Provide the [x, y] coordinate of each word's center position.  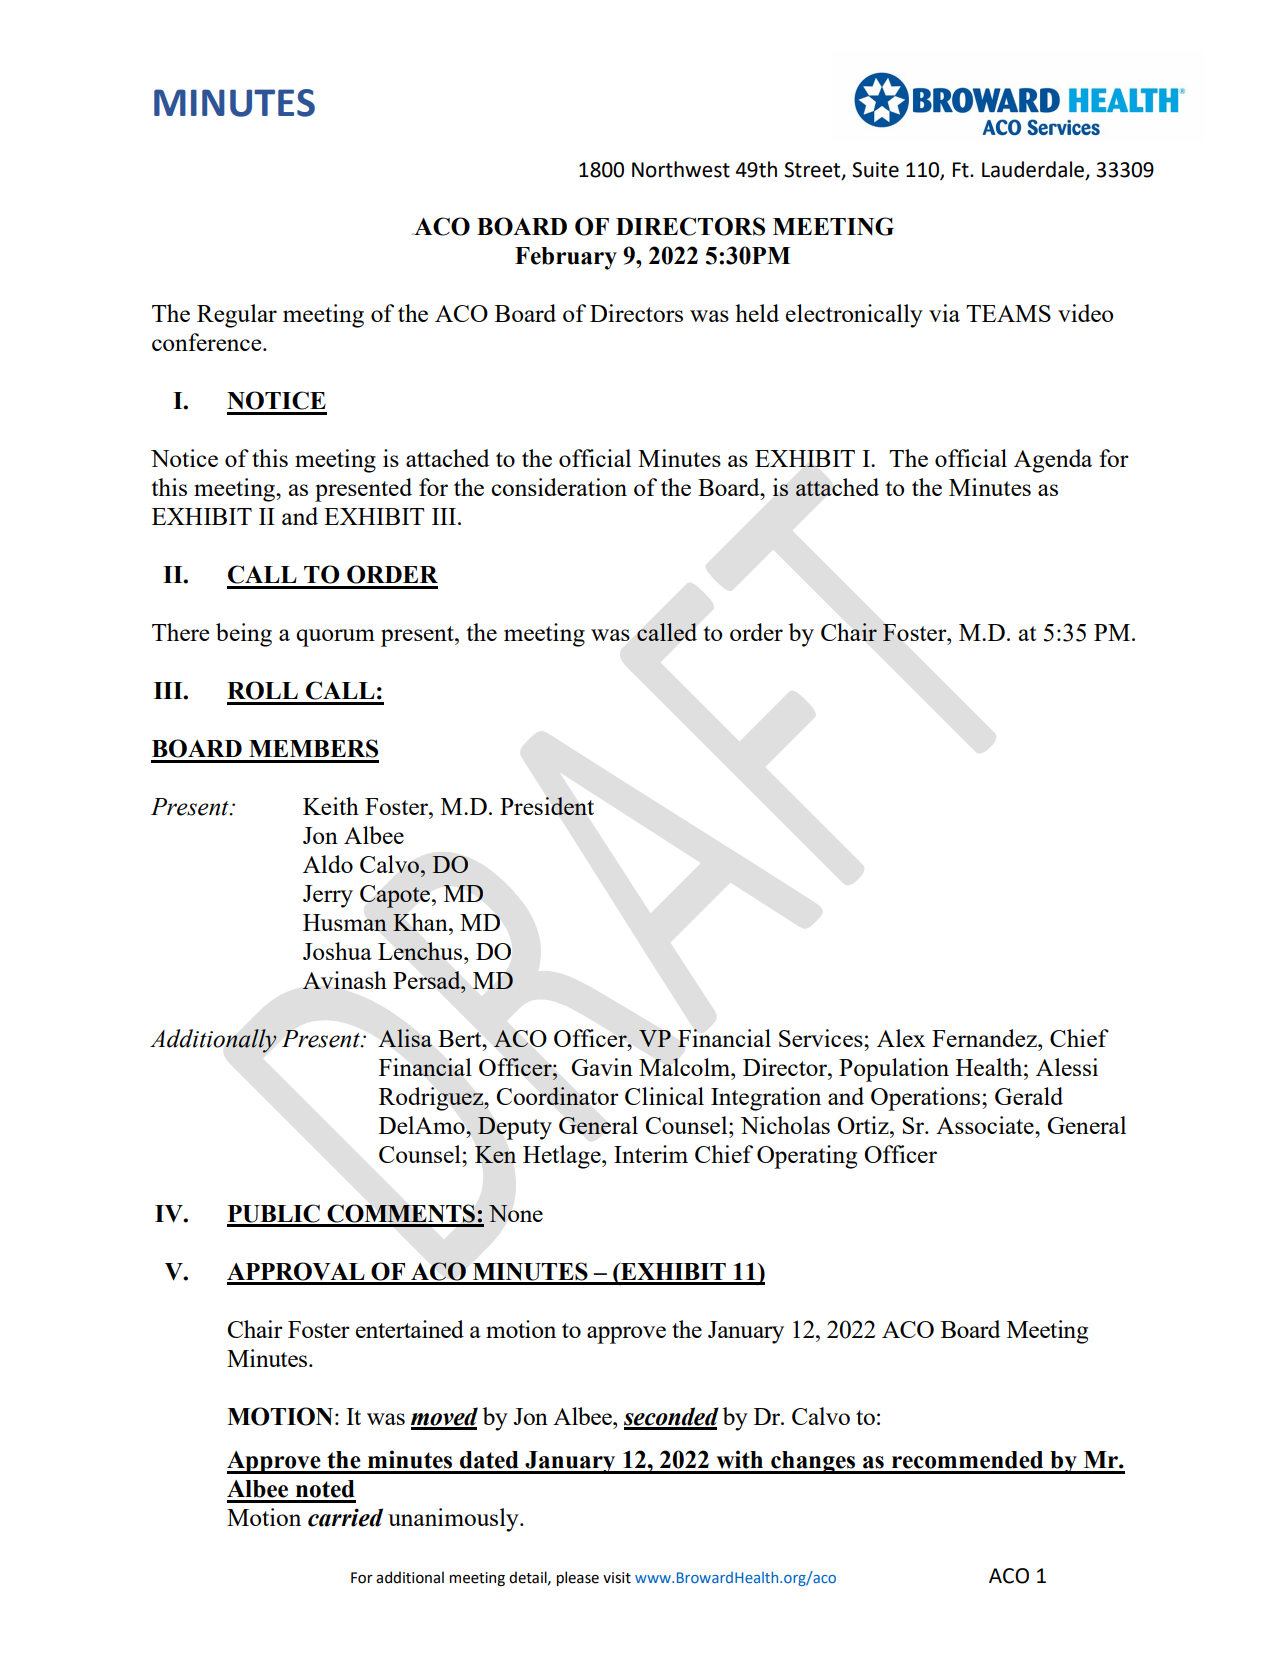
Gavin [602, 1067]
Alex [901, 1038]
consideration [559, 487]
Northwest [681, 169]
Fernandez [985, 1038]
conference [208, 342]
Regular [237, 316]
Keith [331, 806]
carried [345, 1517]
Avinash [344, 980]
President [547, 806]
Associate [986, 1125]
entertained [410, 1329]
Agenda [1053, 461]
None [516, 1213]
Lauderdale [1034, 170]
